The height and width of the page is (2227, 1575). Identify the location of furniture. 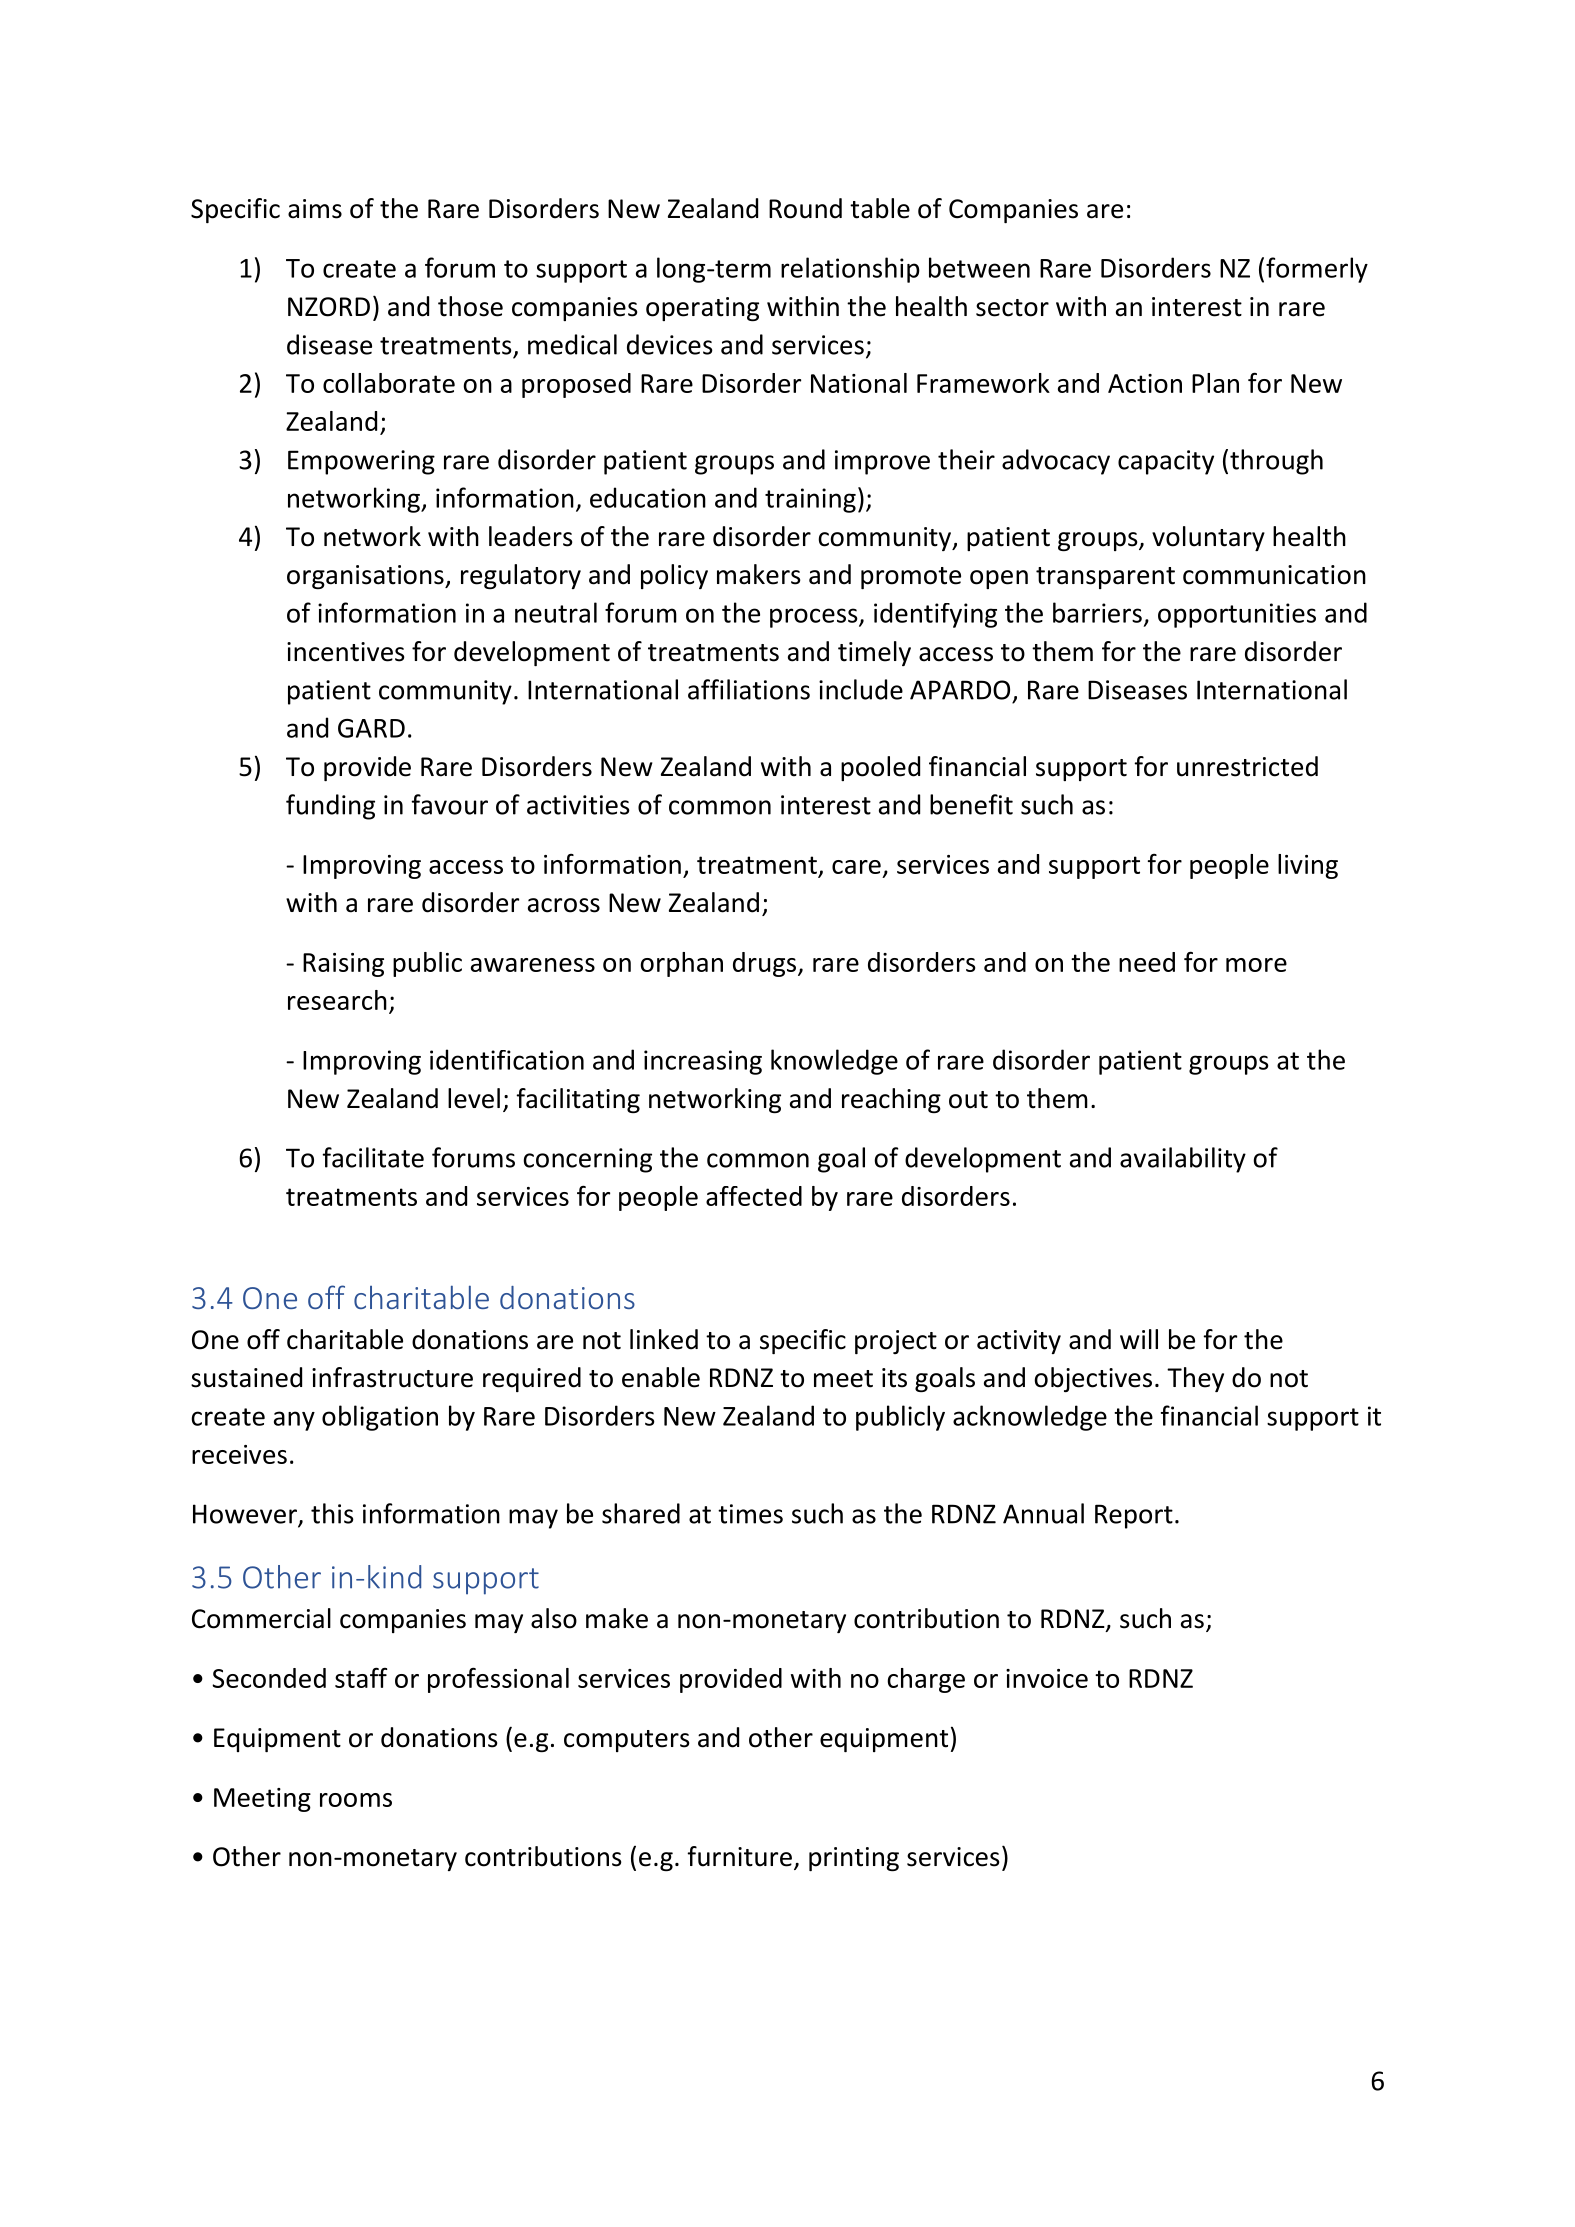
(739, 1856).
